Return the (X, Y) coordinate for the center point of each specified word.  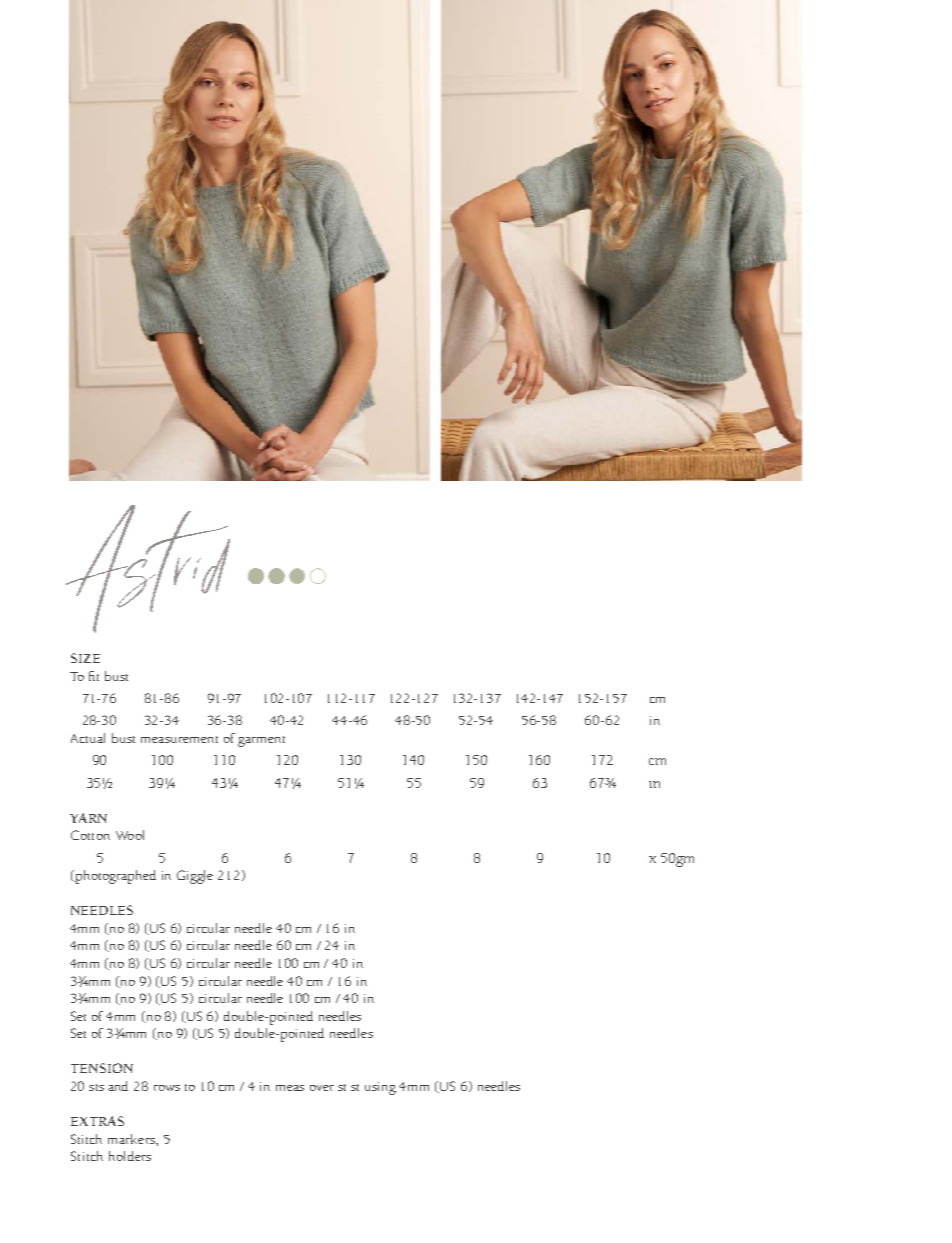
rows (167, 1088)
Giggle (195, 877)
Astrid (148, 569)
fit (94, 676)
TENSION (102, 1068)
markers (132, 1139)
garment (261, 741)
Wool (130, 835)
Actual (88, 738)
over (322, 1088)
